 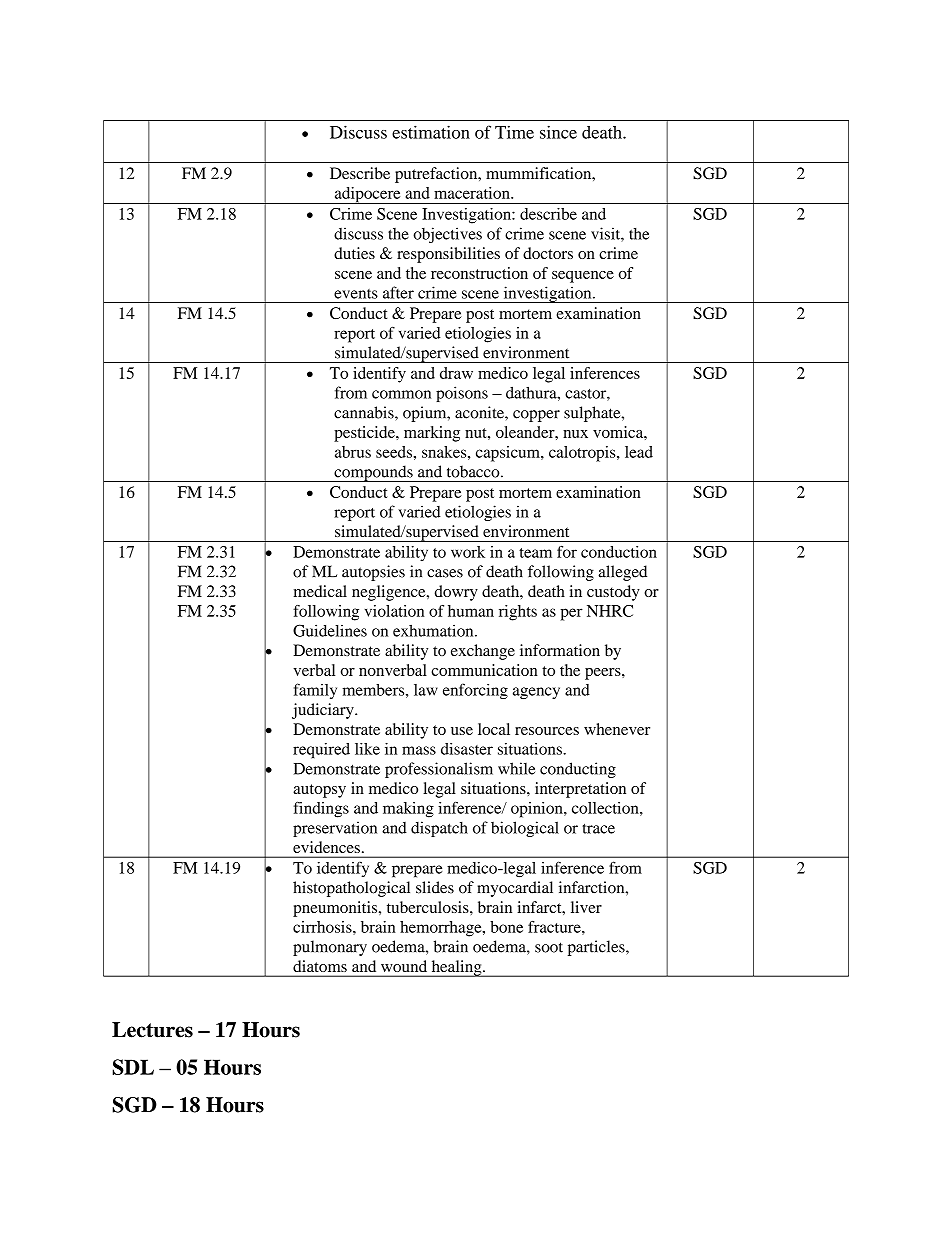 I want to click on estimation, so click(x=431, y=132).
